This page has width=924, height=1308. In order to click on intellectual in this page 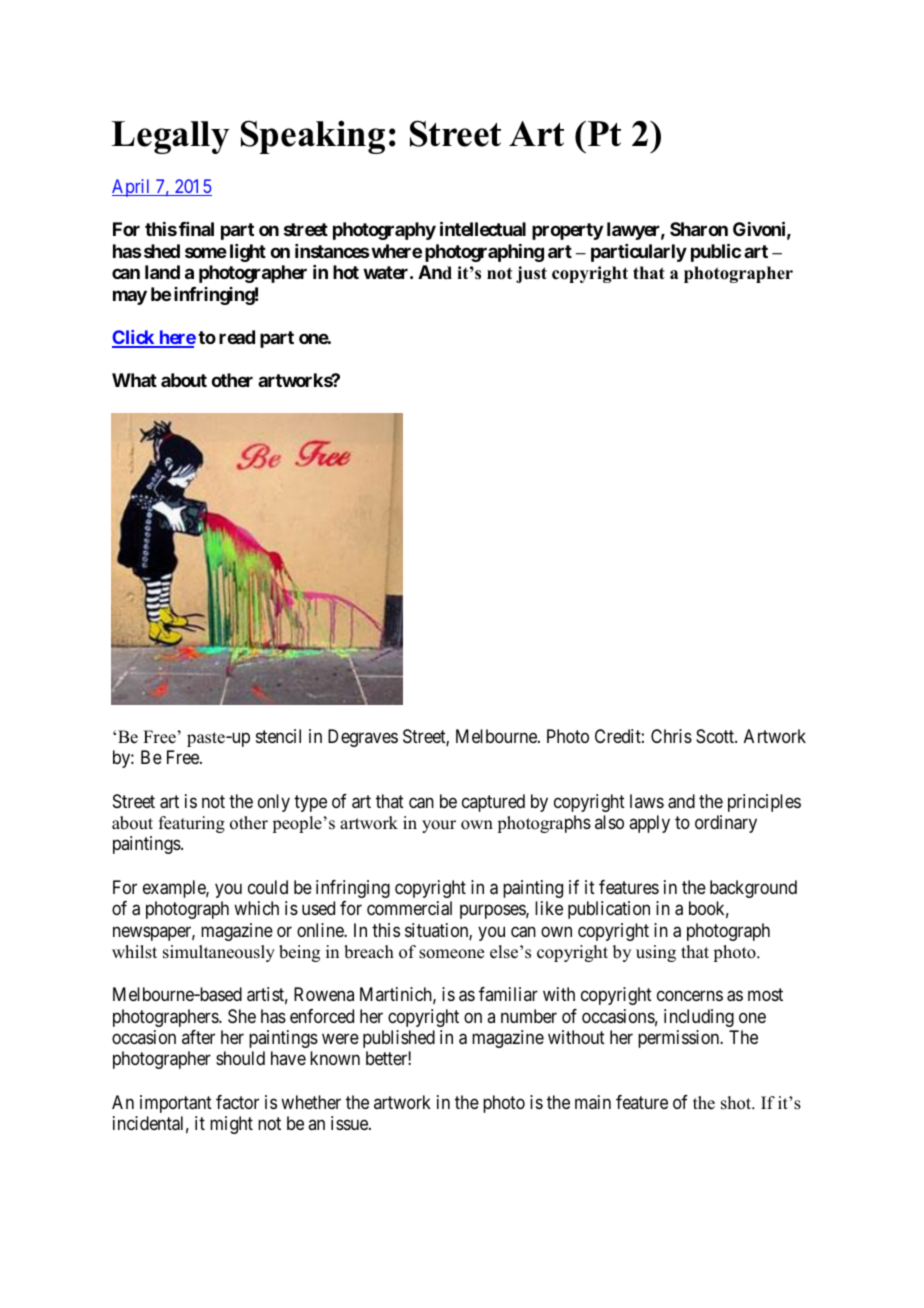, I will do `click(483, 229)`.
